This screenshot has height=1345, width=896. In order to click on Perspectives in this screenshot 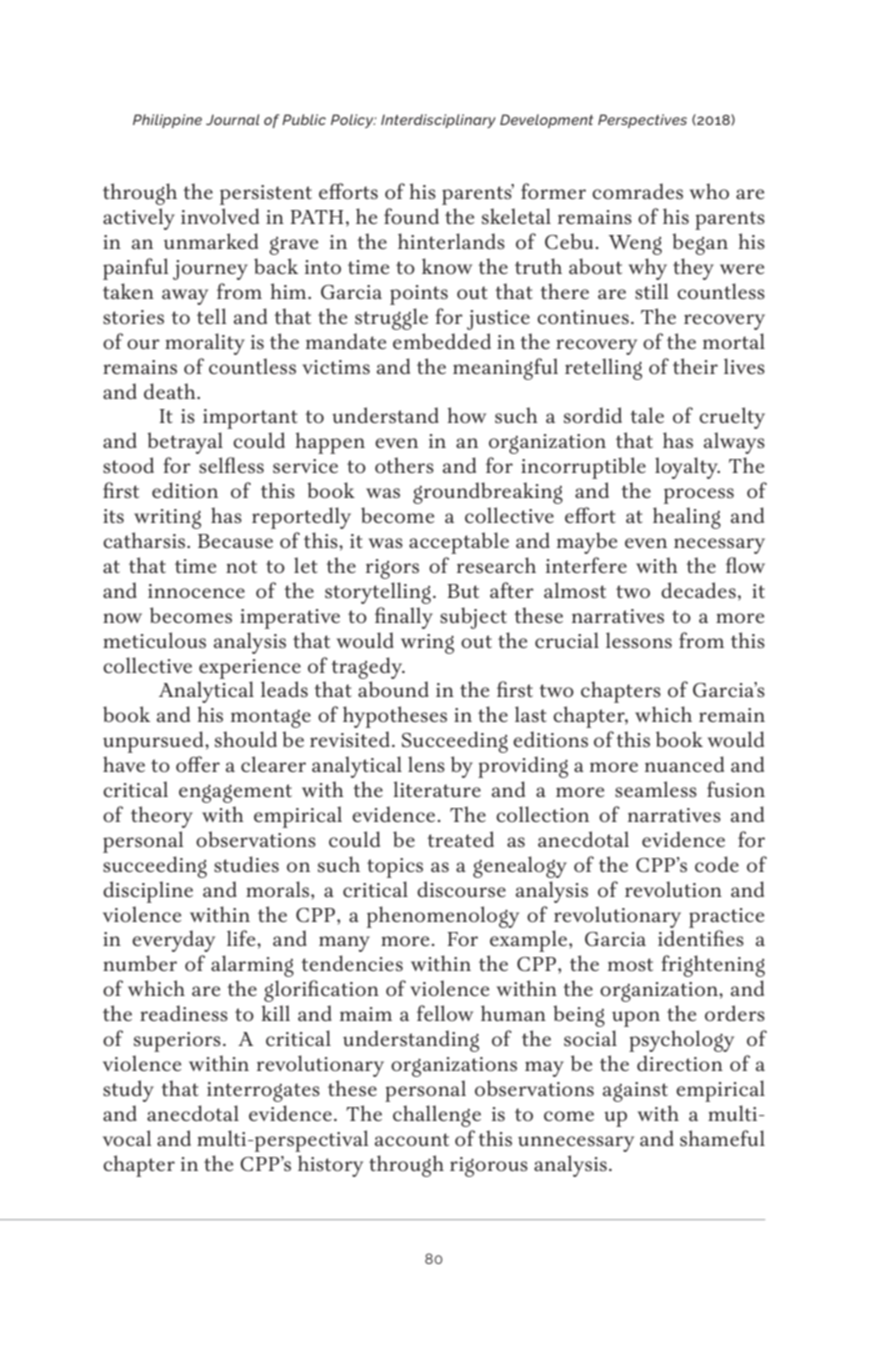, I will do `click(642, 121)`.
